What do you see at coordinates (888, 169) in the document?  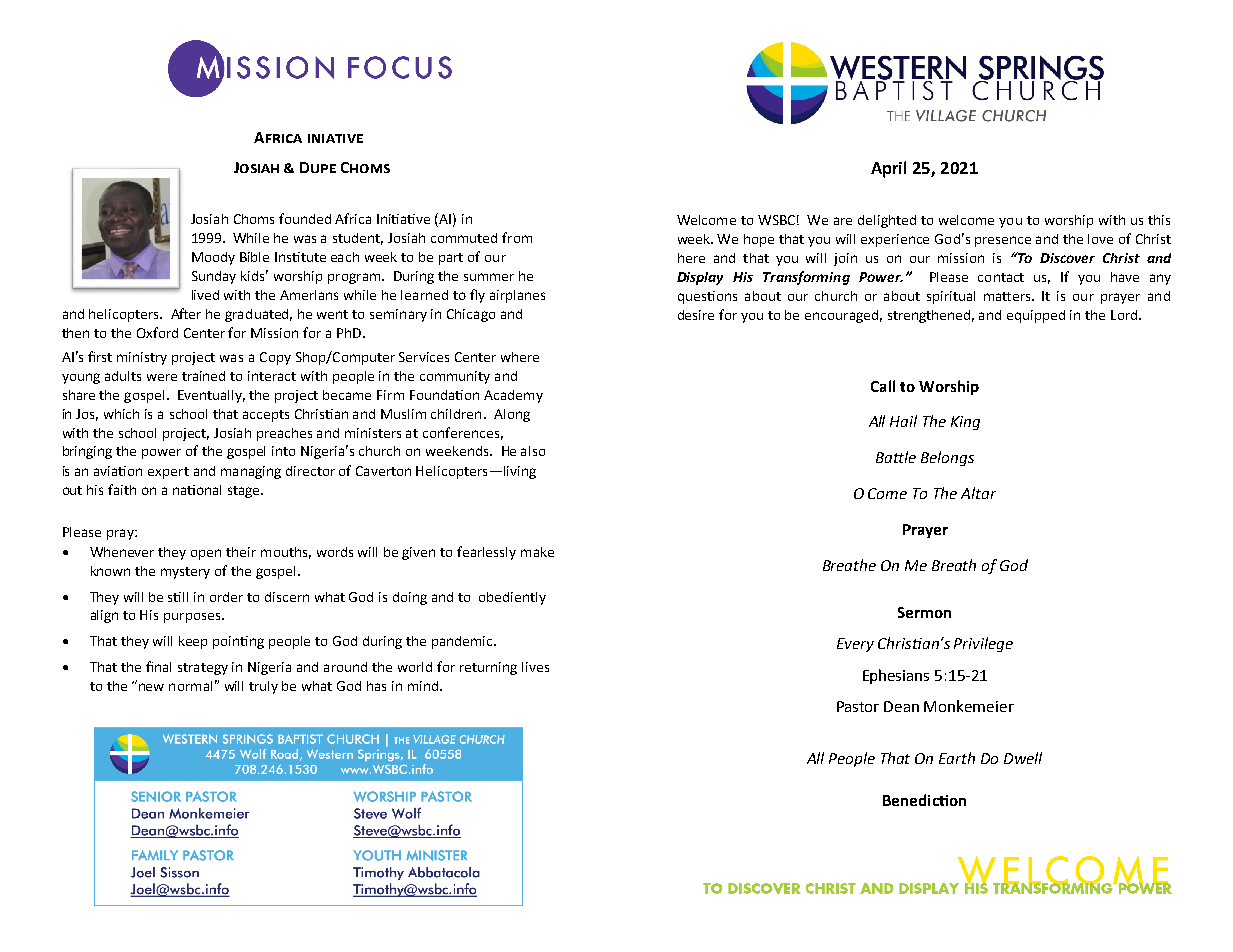 I see `April` at bounding box center [888, 169].
